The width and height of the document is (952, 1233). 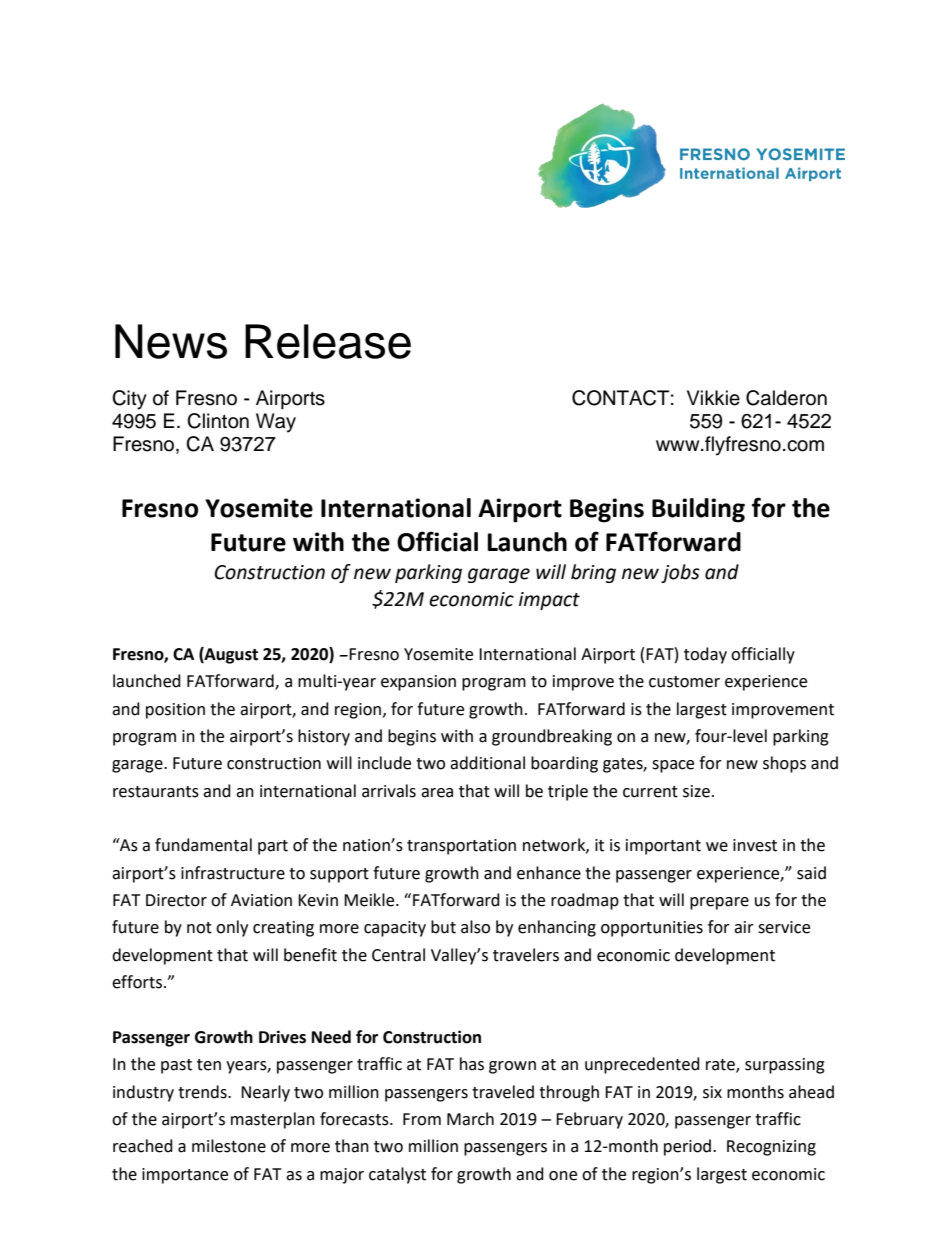 What do you see at coordinates (705, 655) in the document?
I see `today` at bounding box center [705, 655].
